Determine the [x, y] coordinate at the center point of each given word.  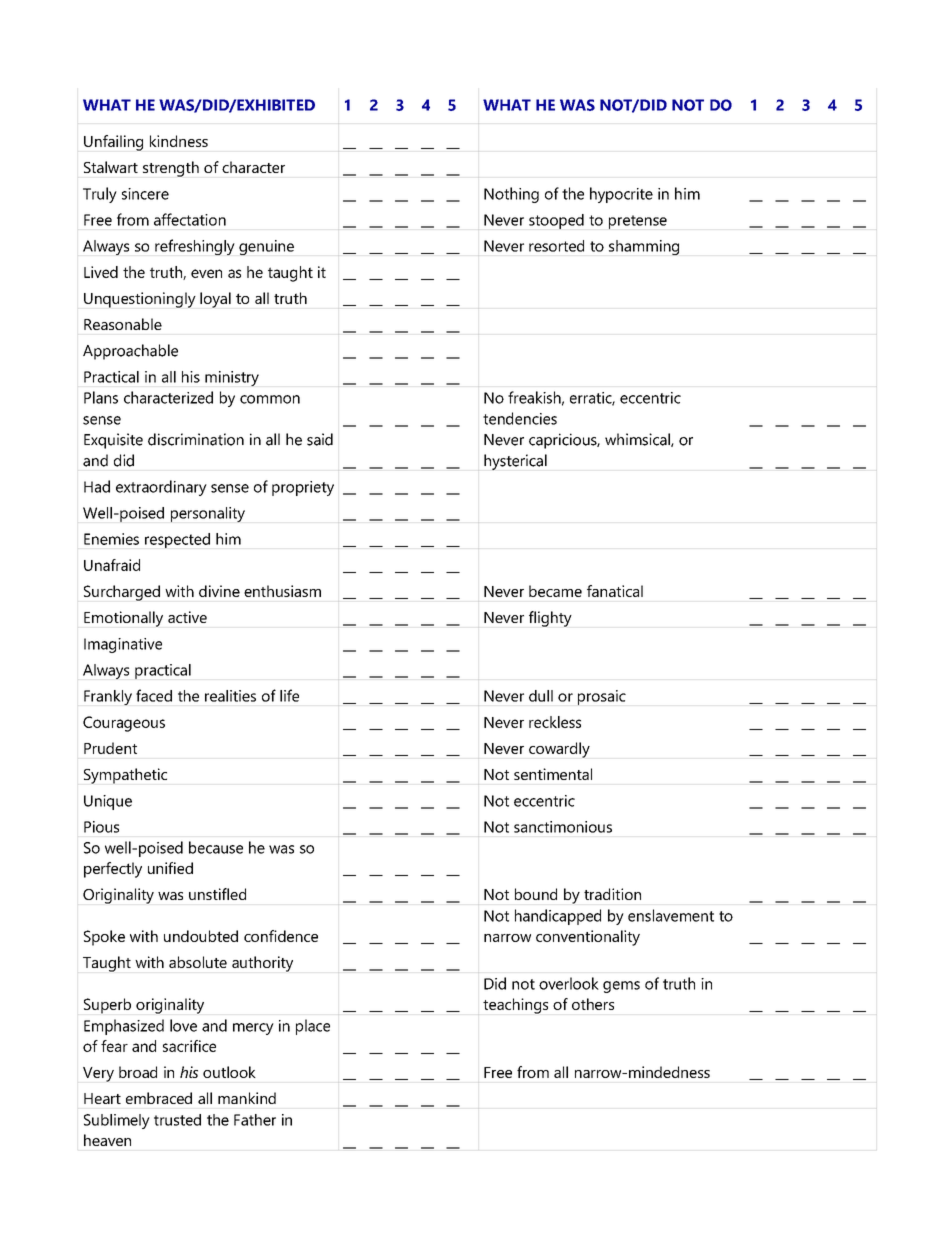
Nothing [511, 195]
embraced [159, 1098]
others [593, 1004]
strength [171, 169]
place [313, 1027]
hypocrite [621, 195]
